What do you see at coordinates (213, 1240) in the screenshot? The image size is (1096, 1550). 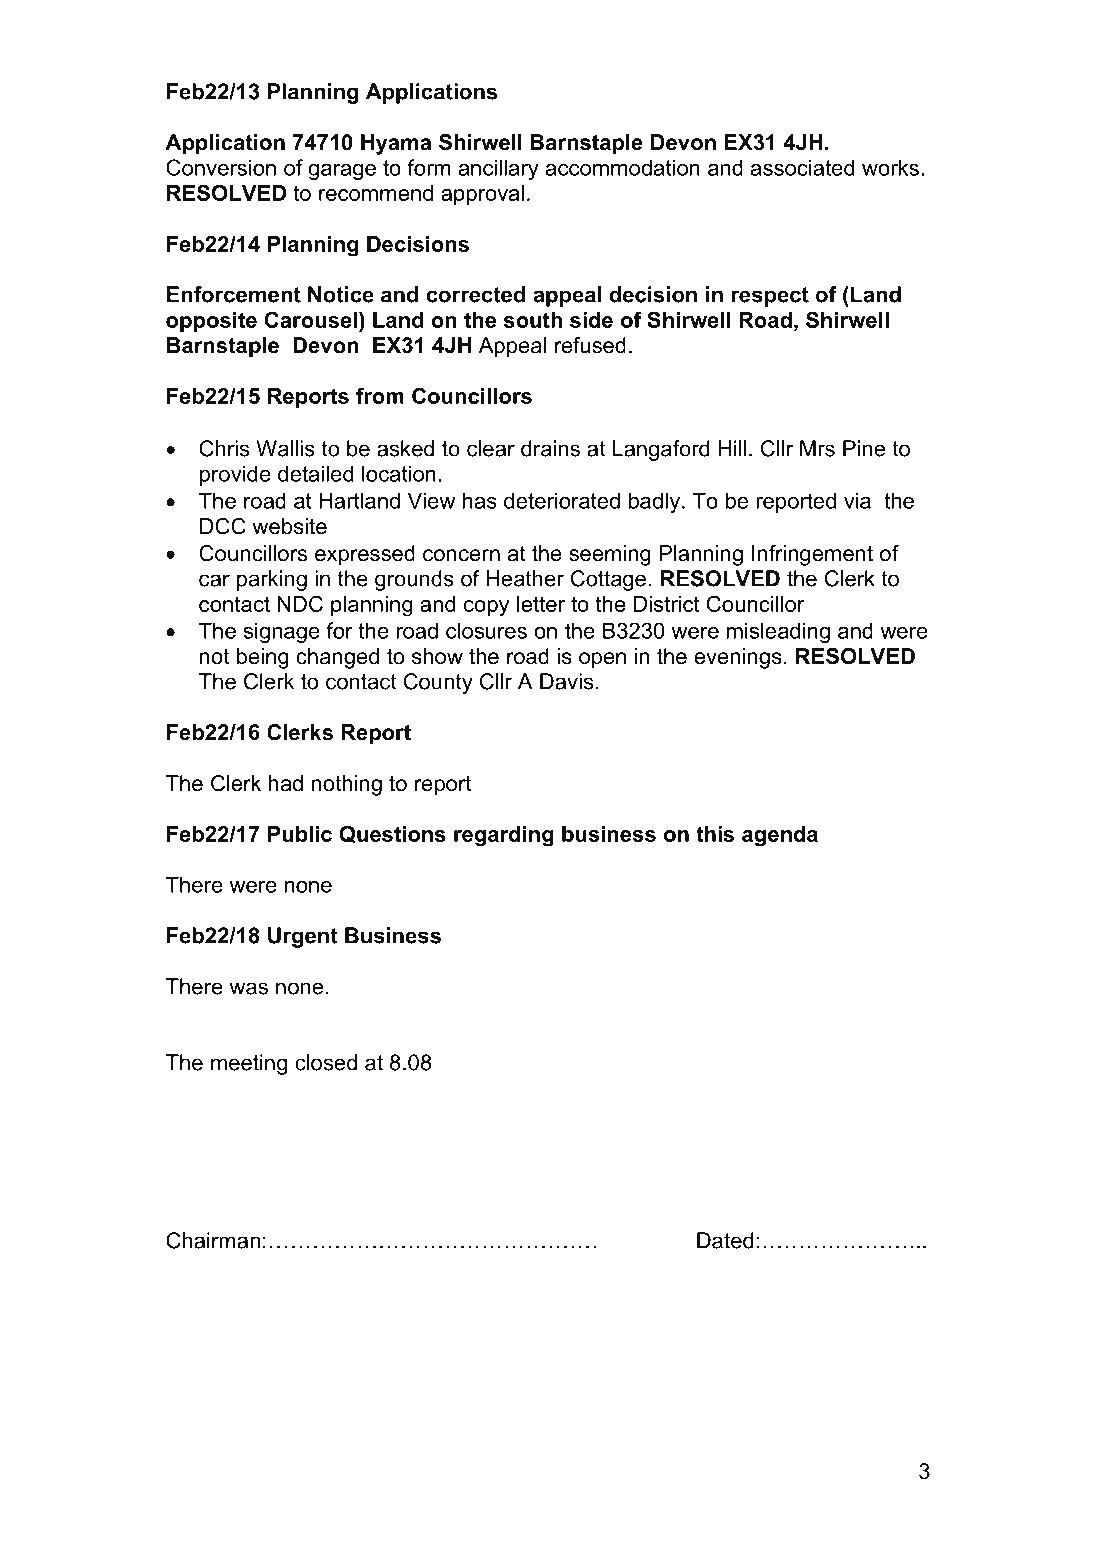 I see `Chairman` at bounding box center [213, 1240].
